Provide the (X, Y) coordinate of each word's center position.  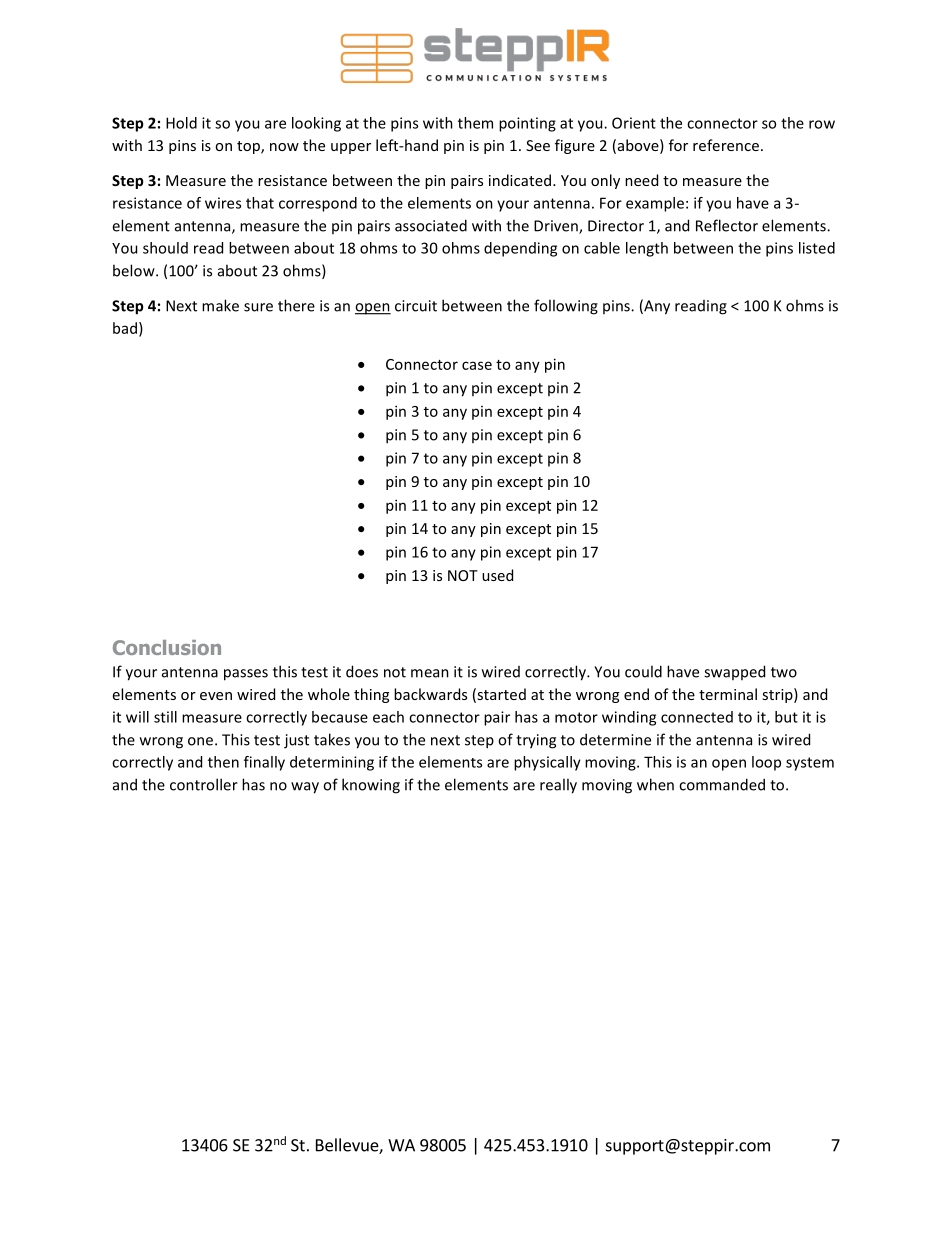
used (497, 575)
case (477, 365)
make (220, 305)
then (223, 762)
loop (766, 763)
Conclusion (167, 647)
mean (430, 673)
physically (547, 763)
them (475, 123)
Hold (181, 123)
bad (125, 328)
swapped (734, 672)
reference (727, 145)
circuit (416, 306)
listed (817, 248)
